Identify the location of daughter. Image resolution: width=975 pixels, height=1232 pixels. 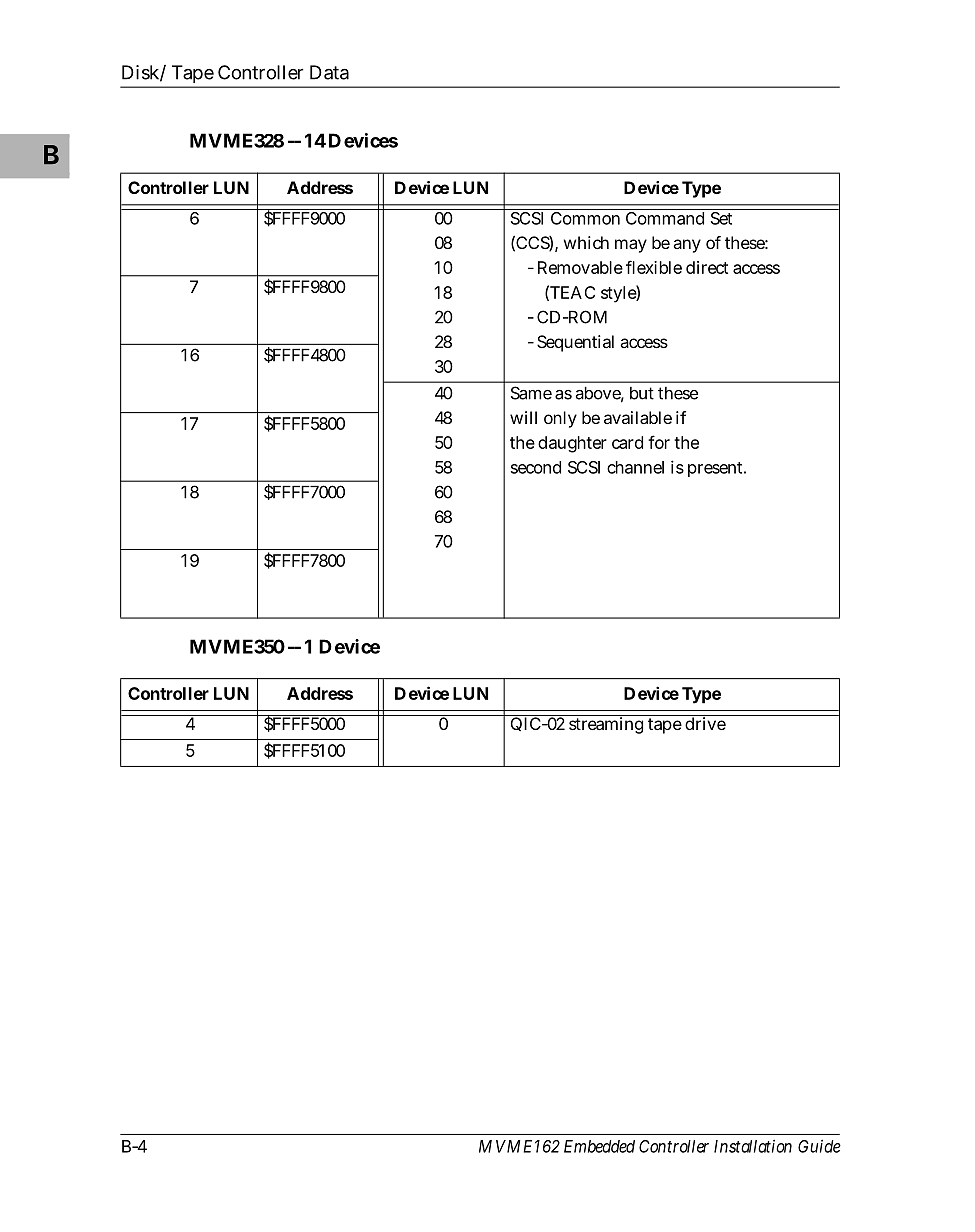
(572, 444).
